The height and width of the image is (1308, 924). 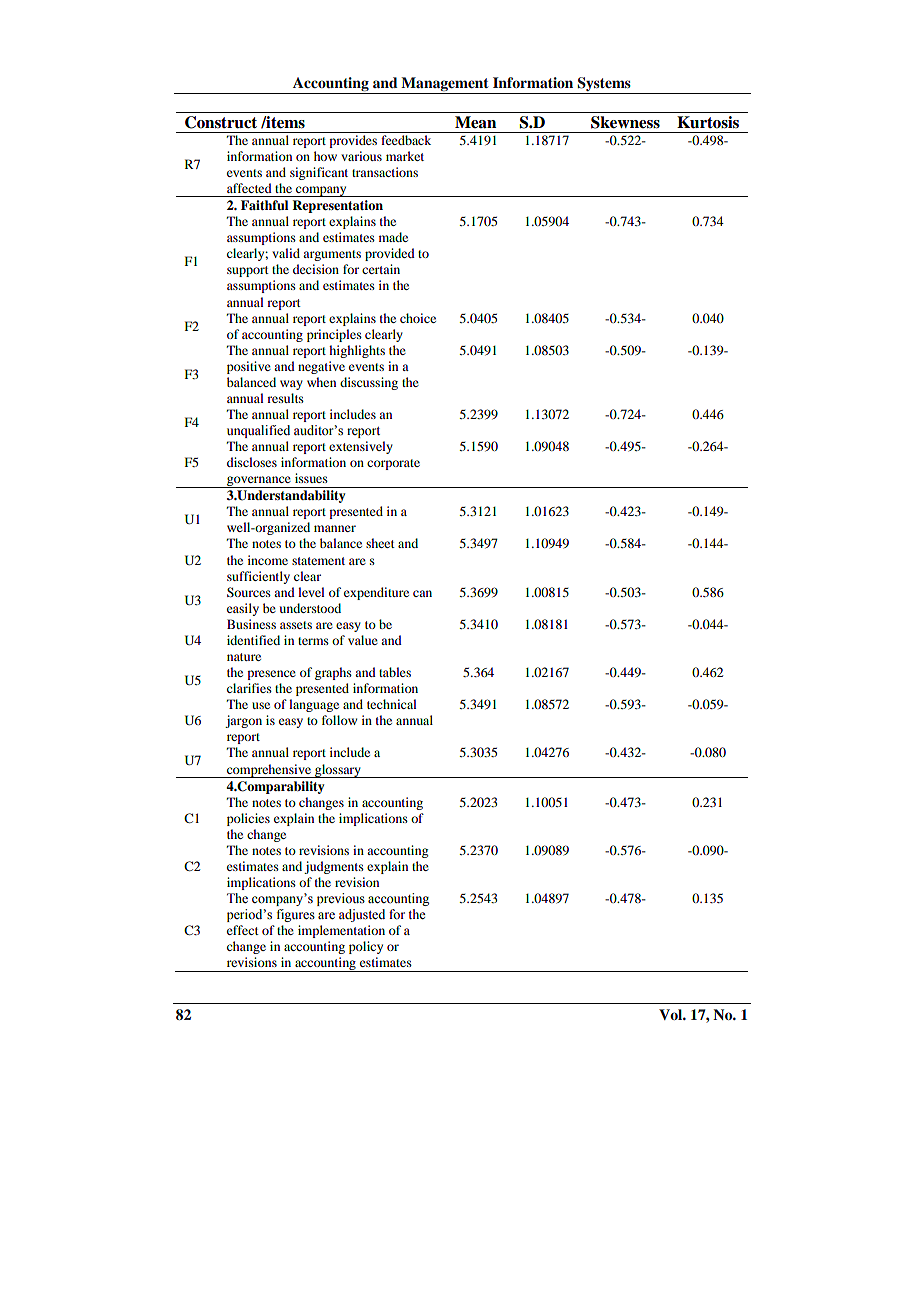 What do you see at coordinates (325, 156) in the image?
I see `how` at bounding box center [325, 156].
